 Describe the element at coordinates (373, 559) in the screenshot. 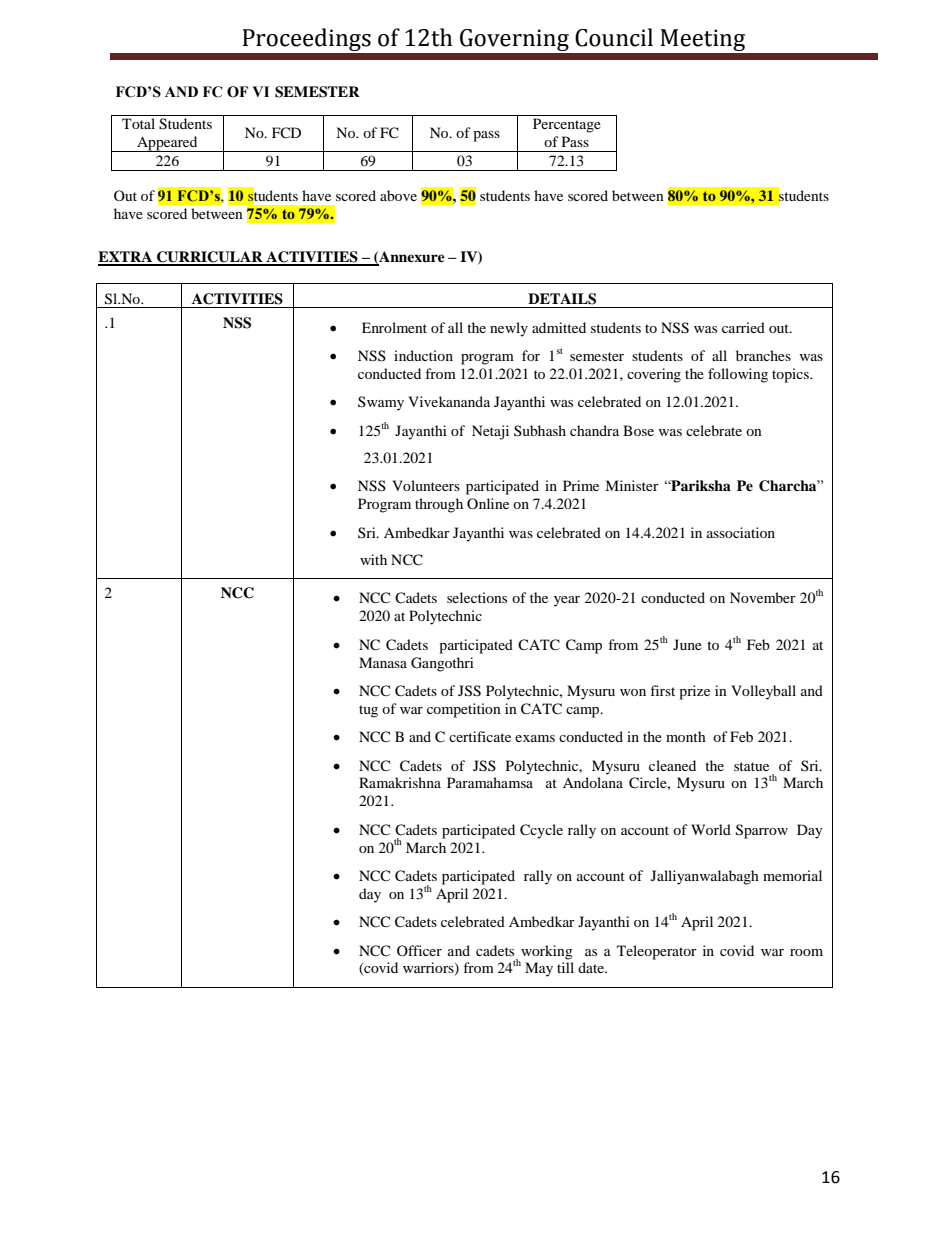

I see `with` at that location.
